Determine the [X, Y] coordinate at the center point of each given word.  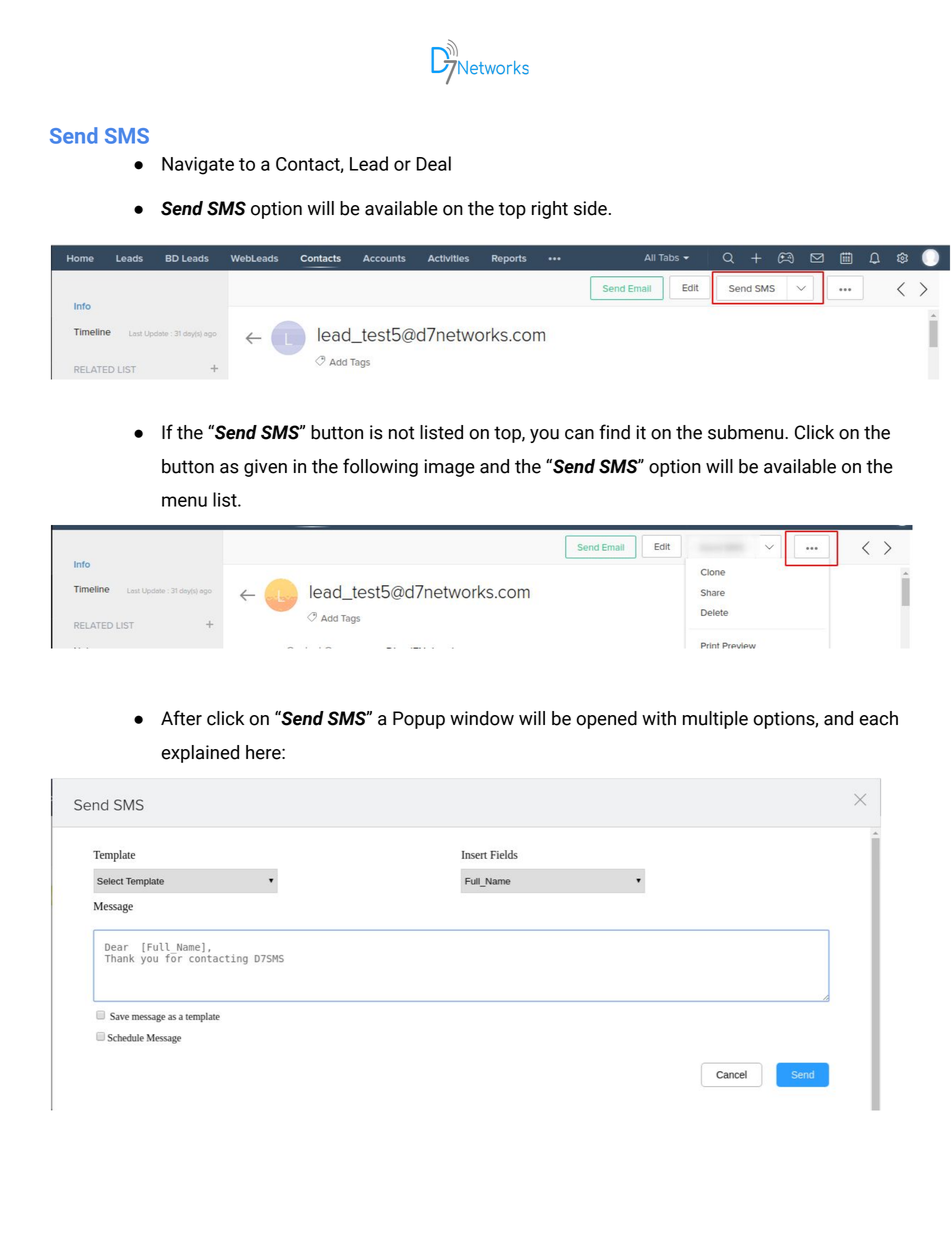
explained [200, 754]
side [590, 208]
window [482, 718]
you [544, 436]
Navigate [198, 166]
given [265, 468]
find [614, 432]
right [550, 210]
